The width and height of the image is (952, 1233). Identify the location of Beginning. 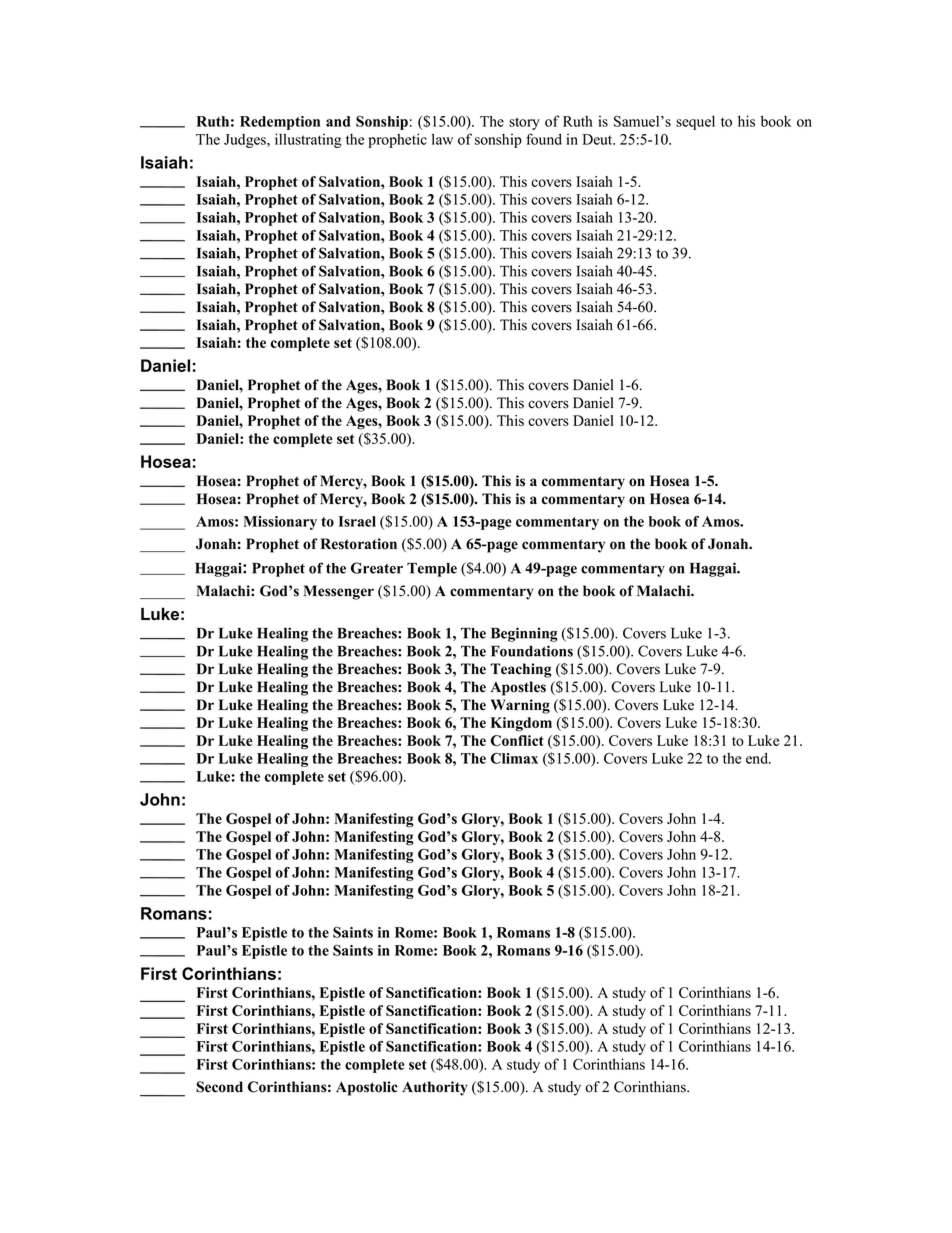
(524, 634).
